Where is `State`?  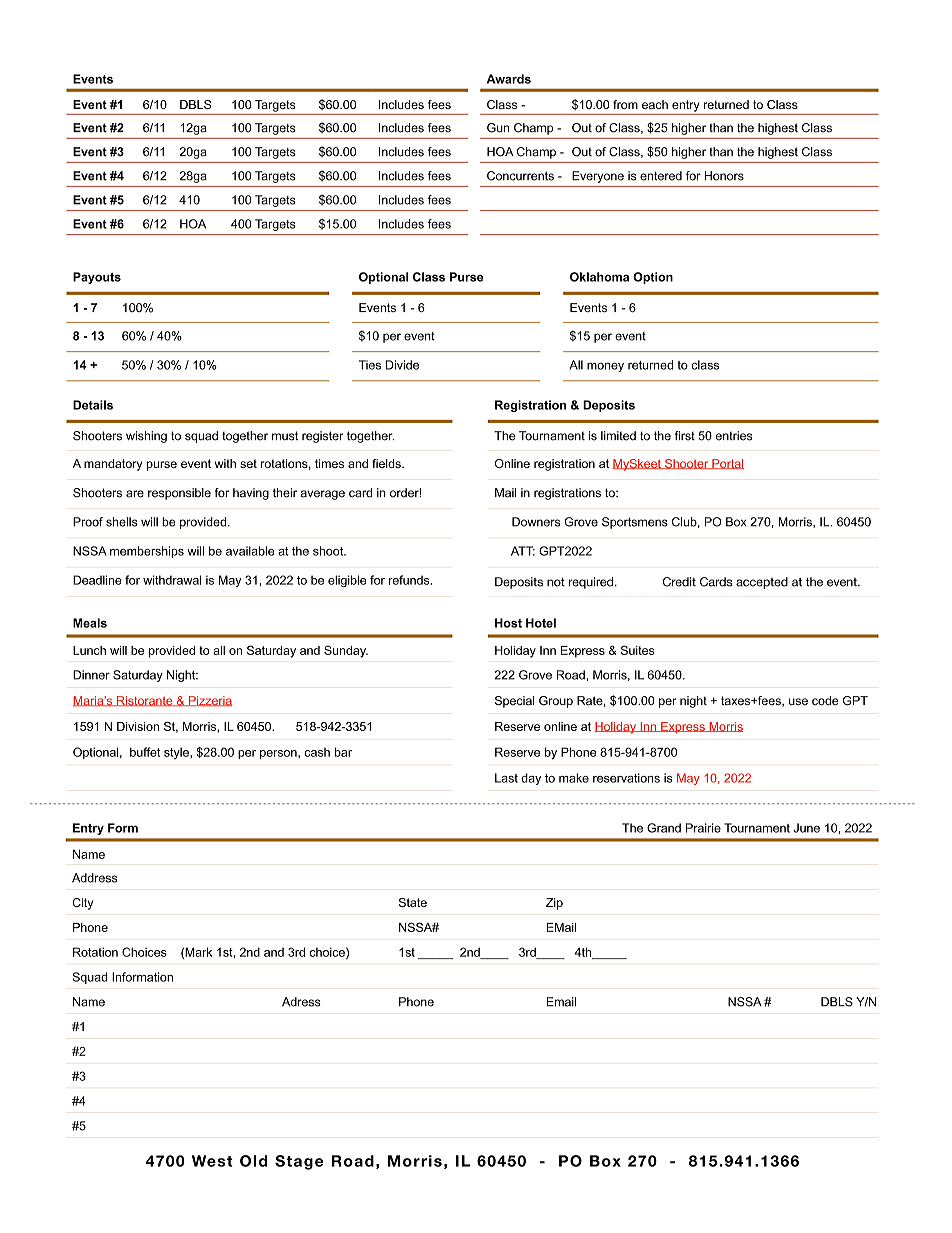
State is located at coordinates (413, 902).
